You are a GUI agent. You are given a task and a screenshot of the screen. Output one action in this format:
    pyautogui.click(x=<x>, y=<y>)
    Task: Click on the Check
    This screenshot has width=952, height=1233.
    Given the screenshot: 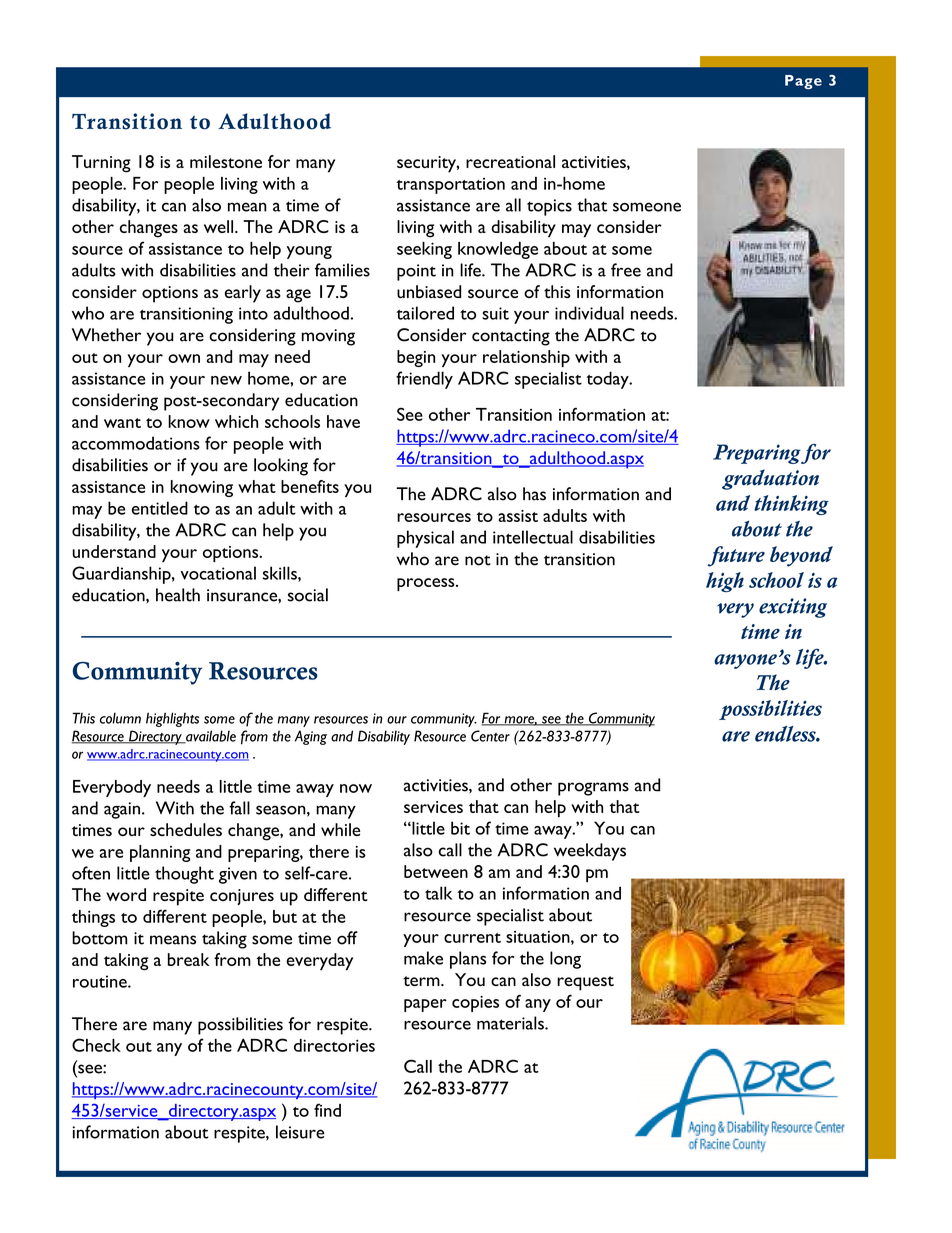 What is the action you would take?
    pyautogui.click(x=96, y=1045)
